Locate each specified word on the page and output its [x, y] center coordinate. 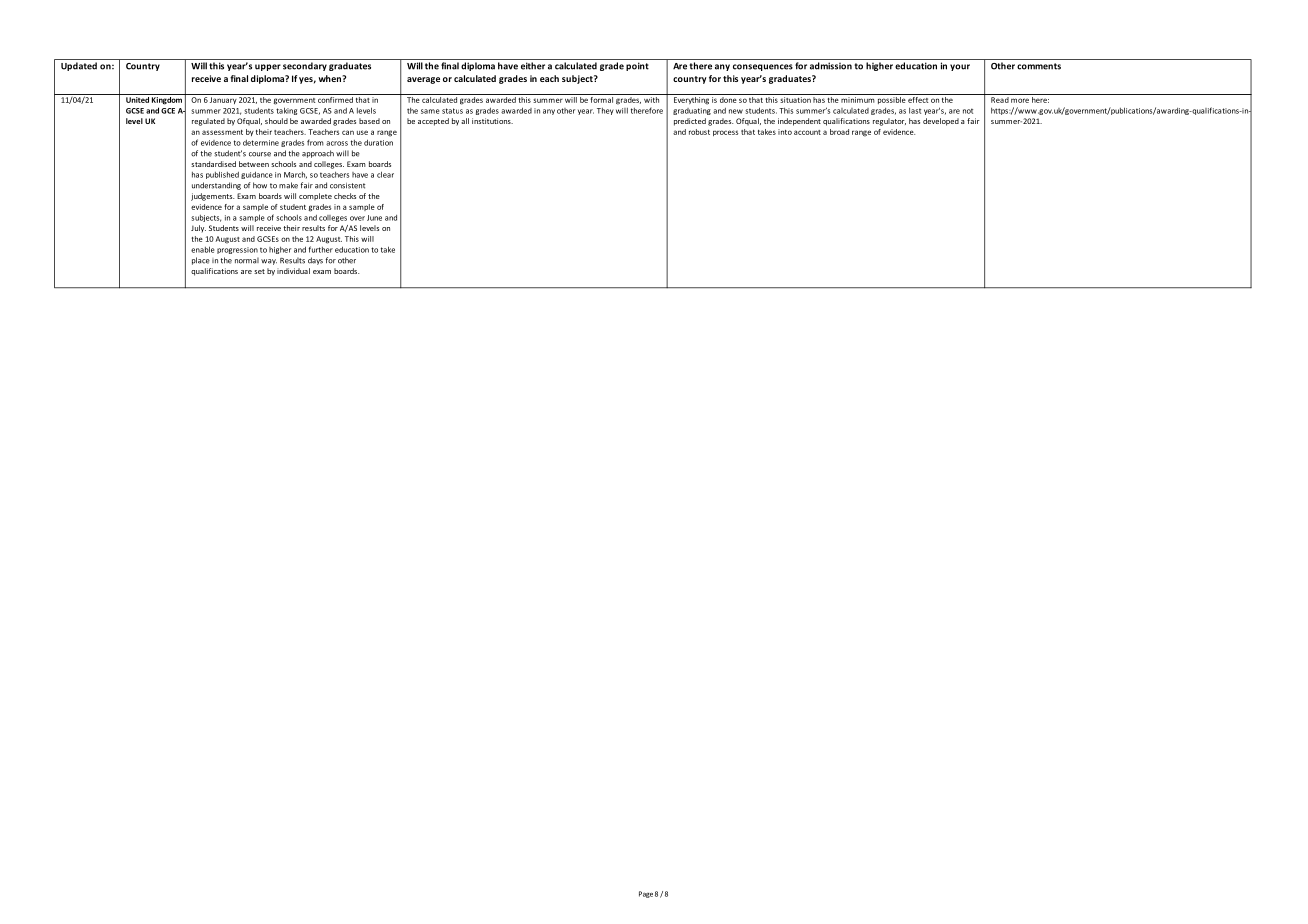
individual [293, 271]
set [259, 271]
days [315, 261]
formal [602, 98]
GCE [168, 111]
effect [918, 98]
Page [646, 894]
